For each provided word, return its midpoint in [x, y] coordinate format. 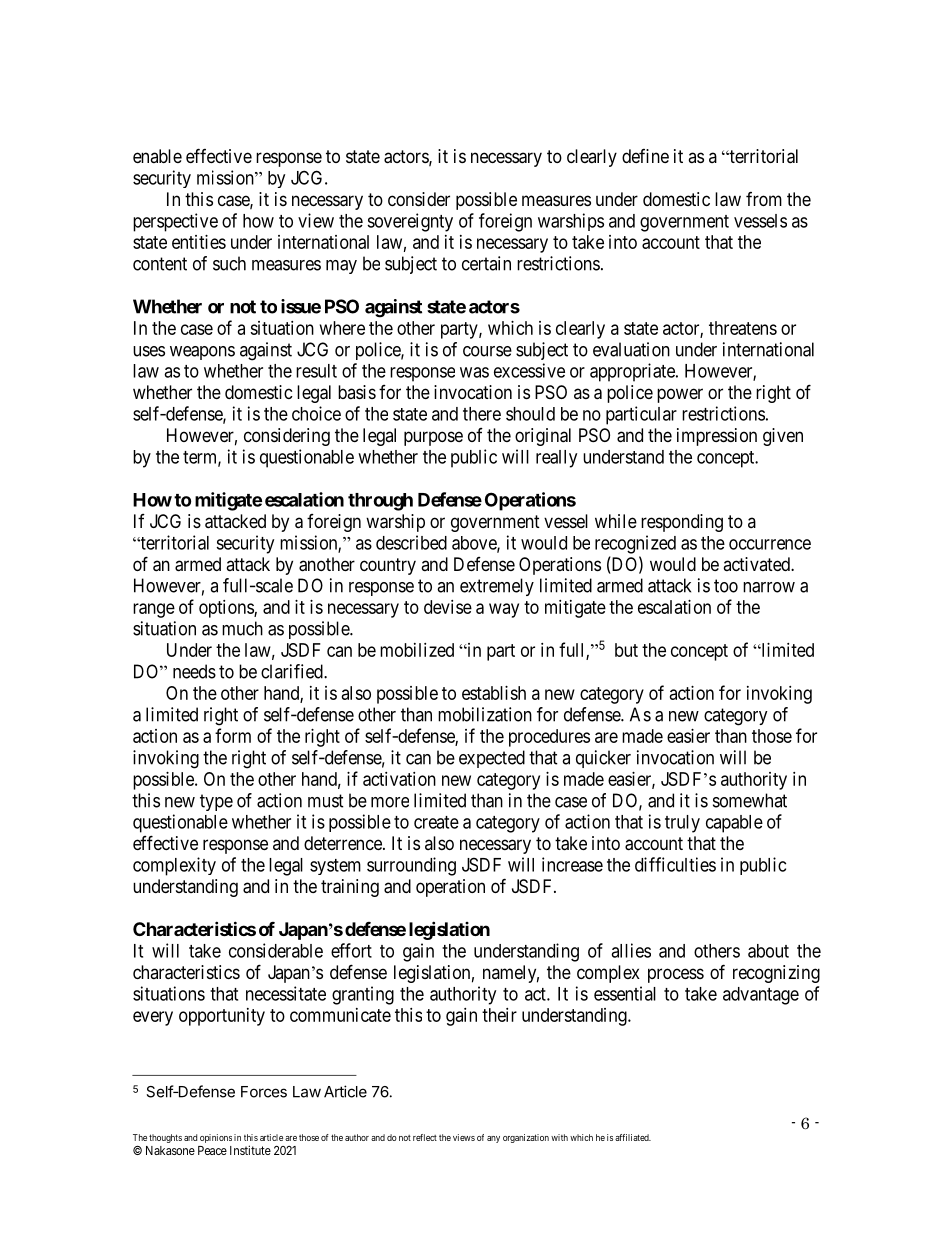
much [242, 628]
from [764, 199]
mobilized [417, 650]
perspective [175, 222]
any [493, 1139]
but [626, 650]
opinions [216, 1138]
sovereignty [410, 222]
